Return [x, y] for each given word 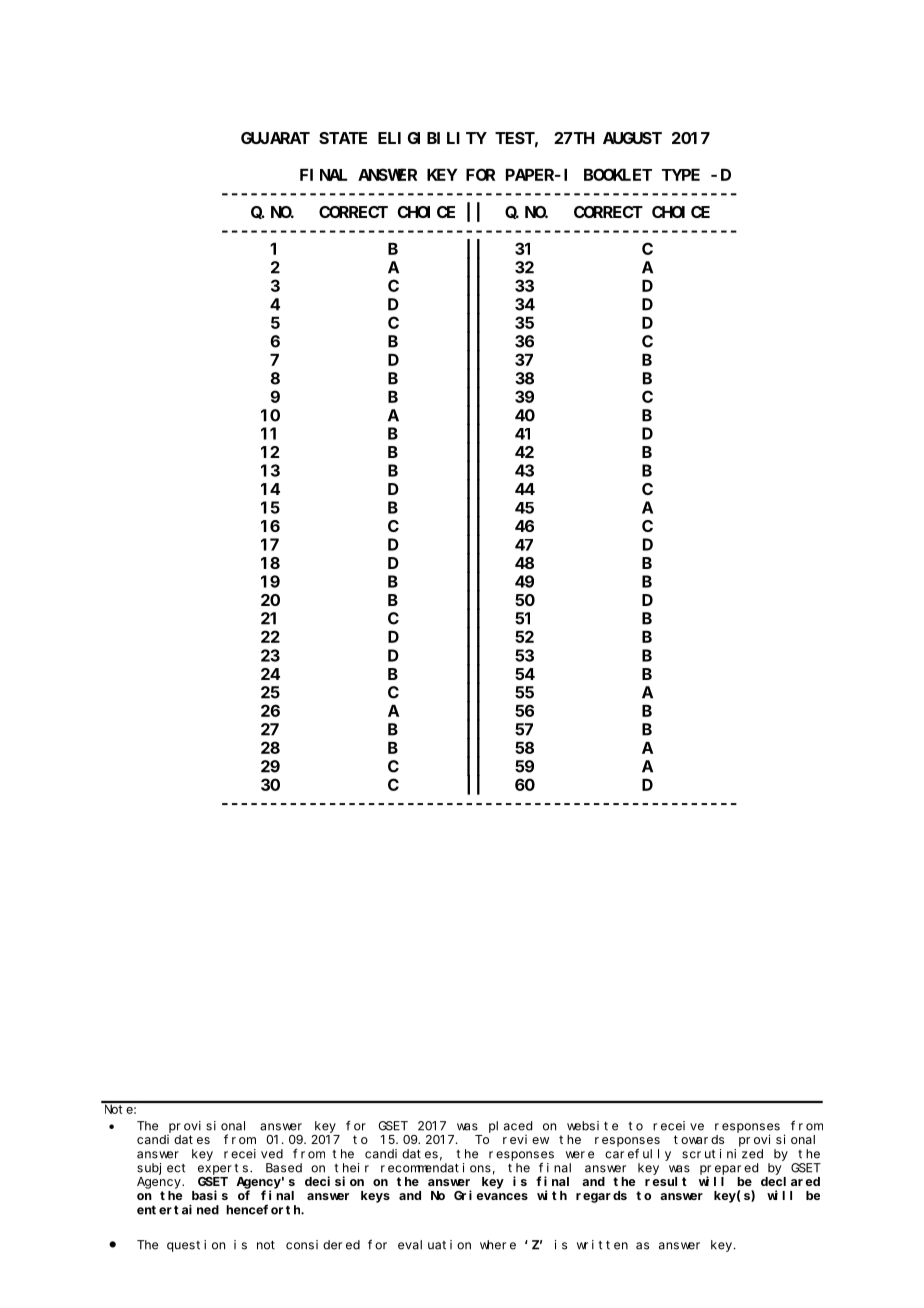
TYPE [681, 175]
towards [699, 1139]
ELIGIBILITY [432, 138]
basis [210, 1195]
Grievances [491, 1195]
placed [510, 1127]
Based [284, 1168]
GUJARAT [275, 138]
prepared [729, 1170]
